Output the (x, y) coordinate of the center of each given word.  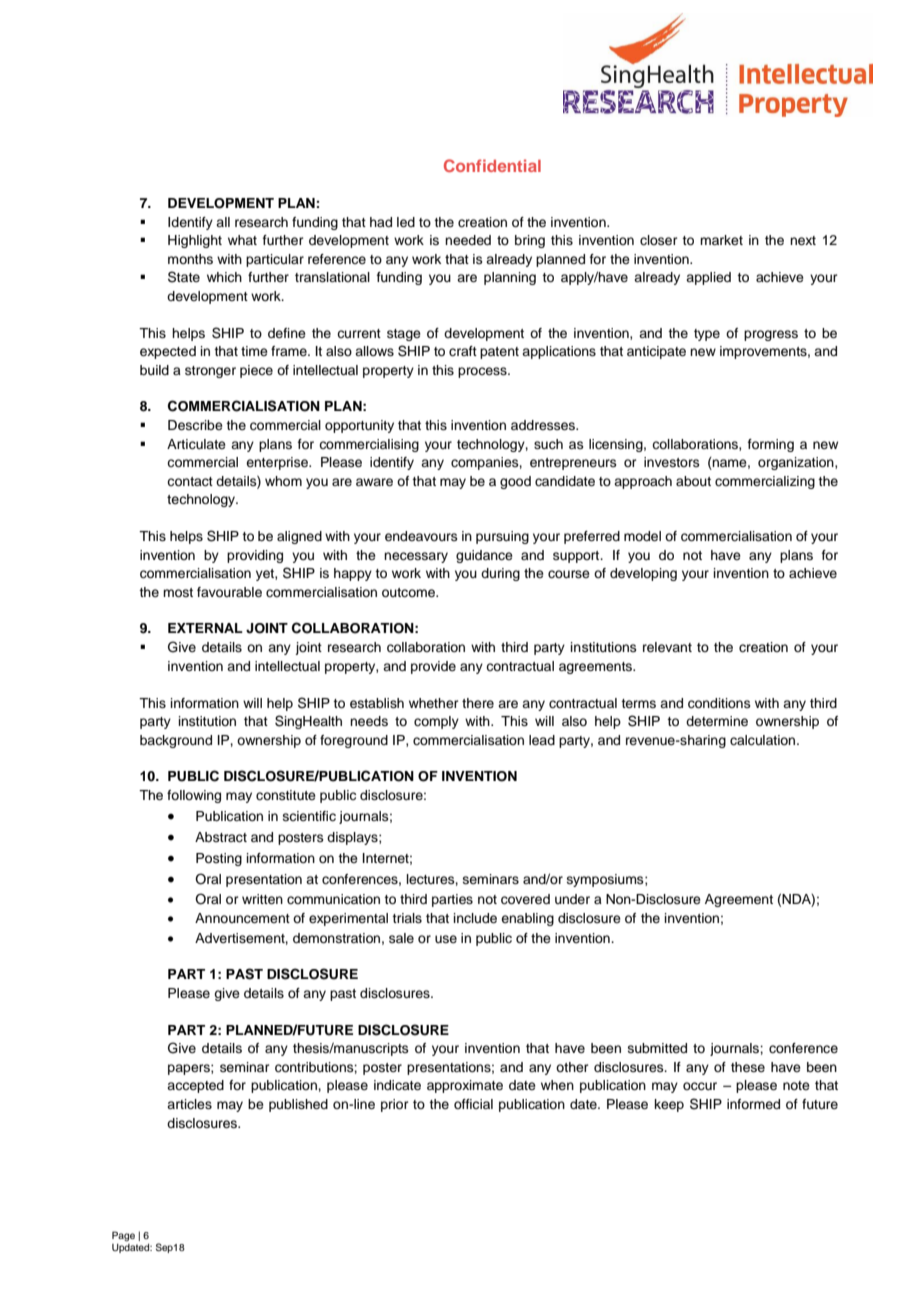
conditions (719, 703)
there (478, 703)
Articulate (196, 444)
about (693, 481)
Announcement (242, 918)
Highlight (195, 241)
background (176, 741)
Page (123, 1236)
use (446, 939)
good (515, 482)
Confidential (492, 165)
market (721, 240)
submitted (657, 1048)
